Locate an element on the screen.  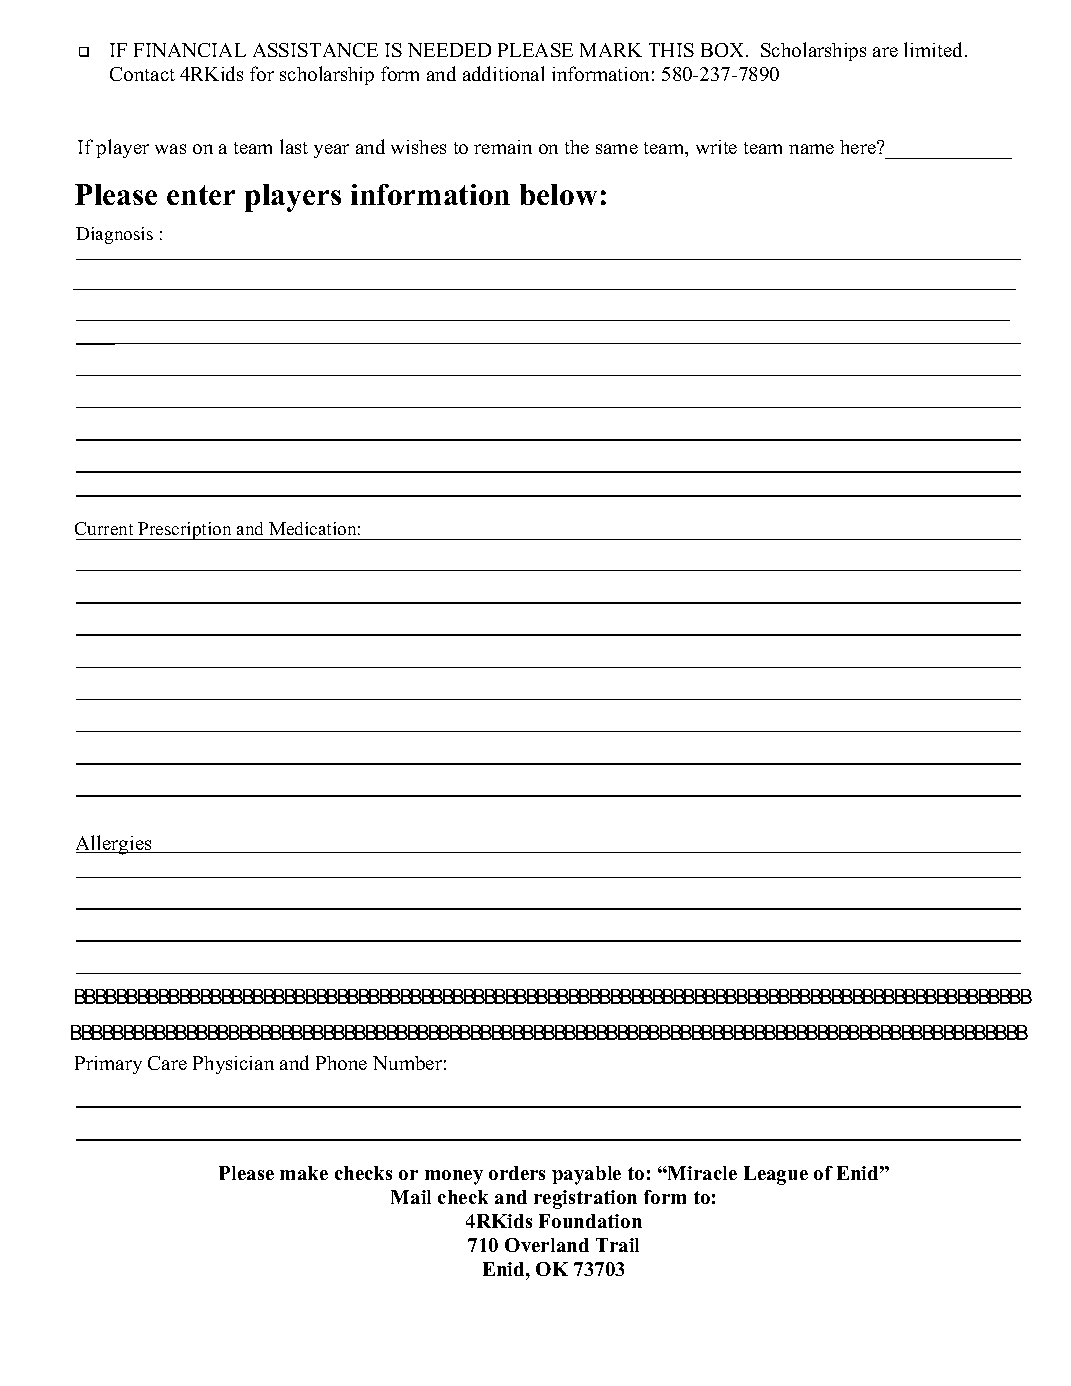
additional is located at coordinates (503, 73).
